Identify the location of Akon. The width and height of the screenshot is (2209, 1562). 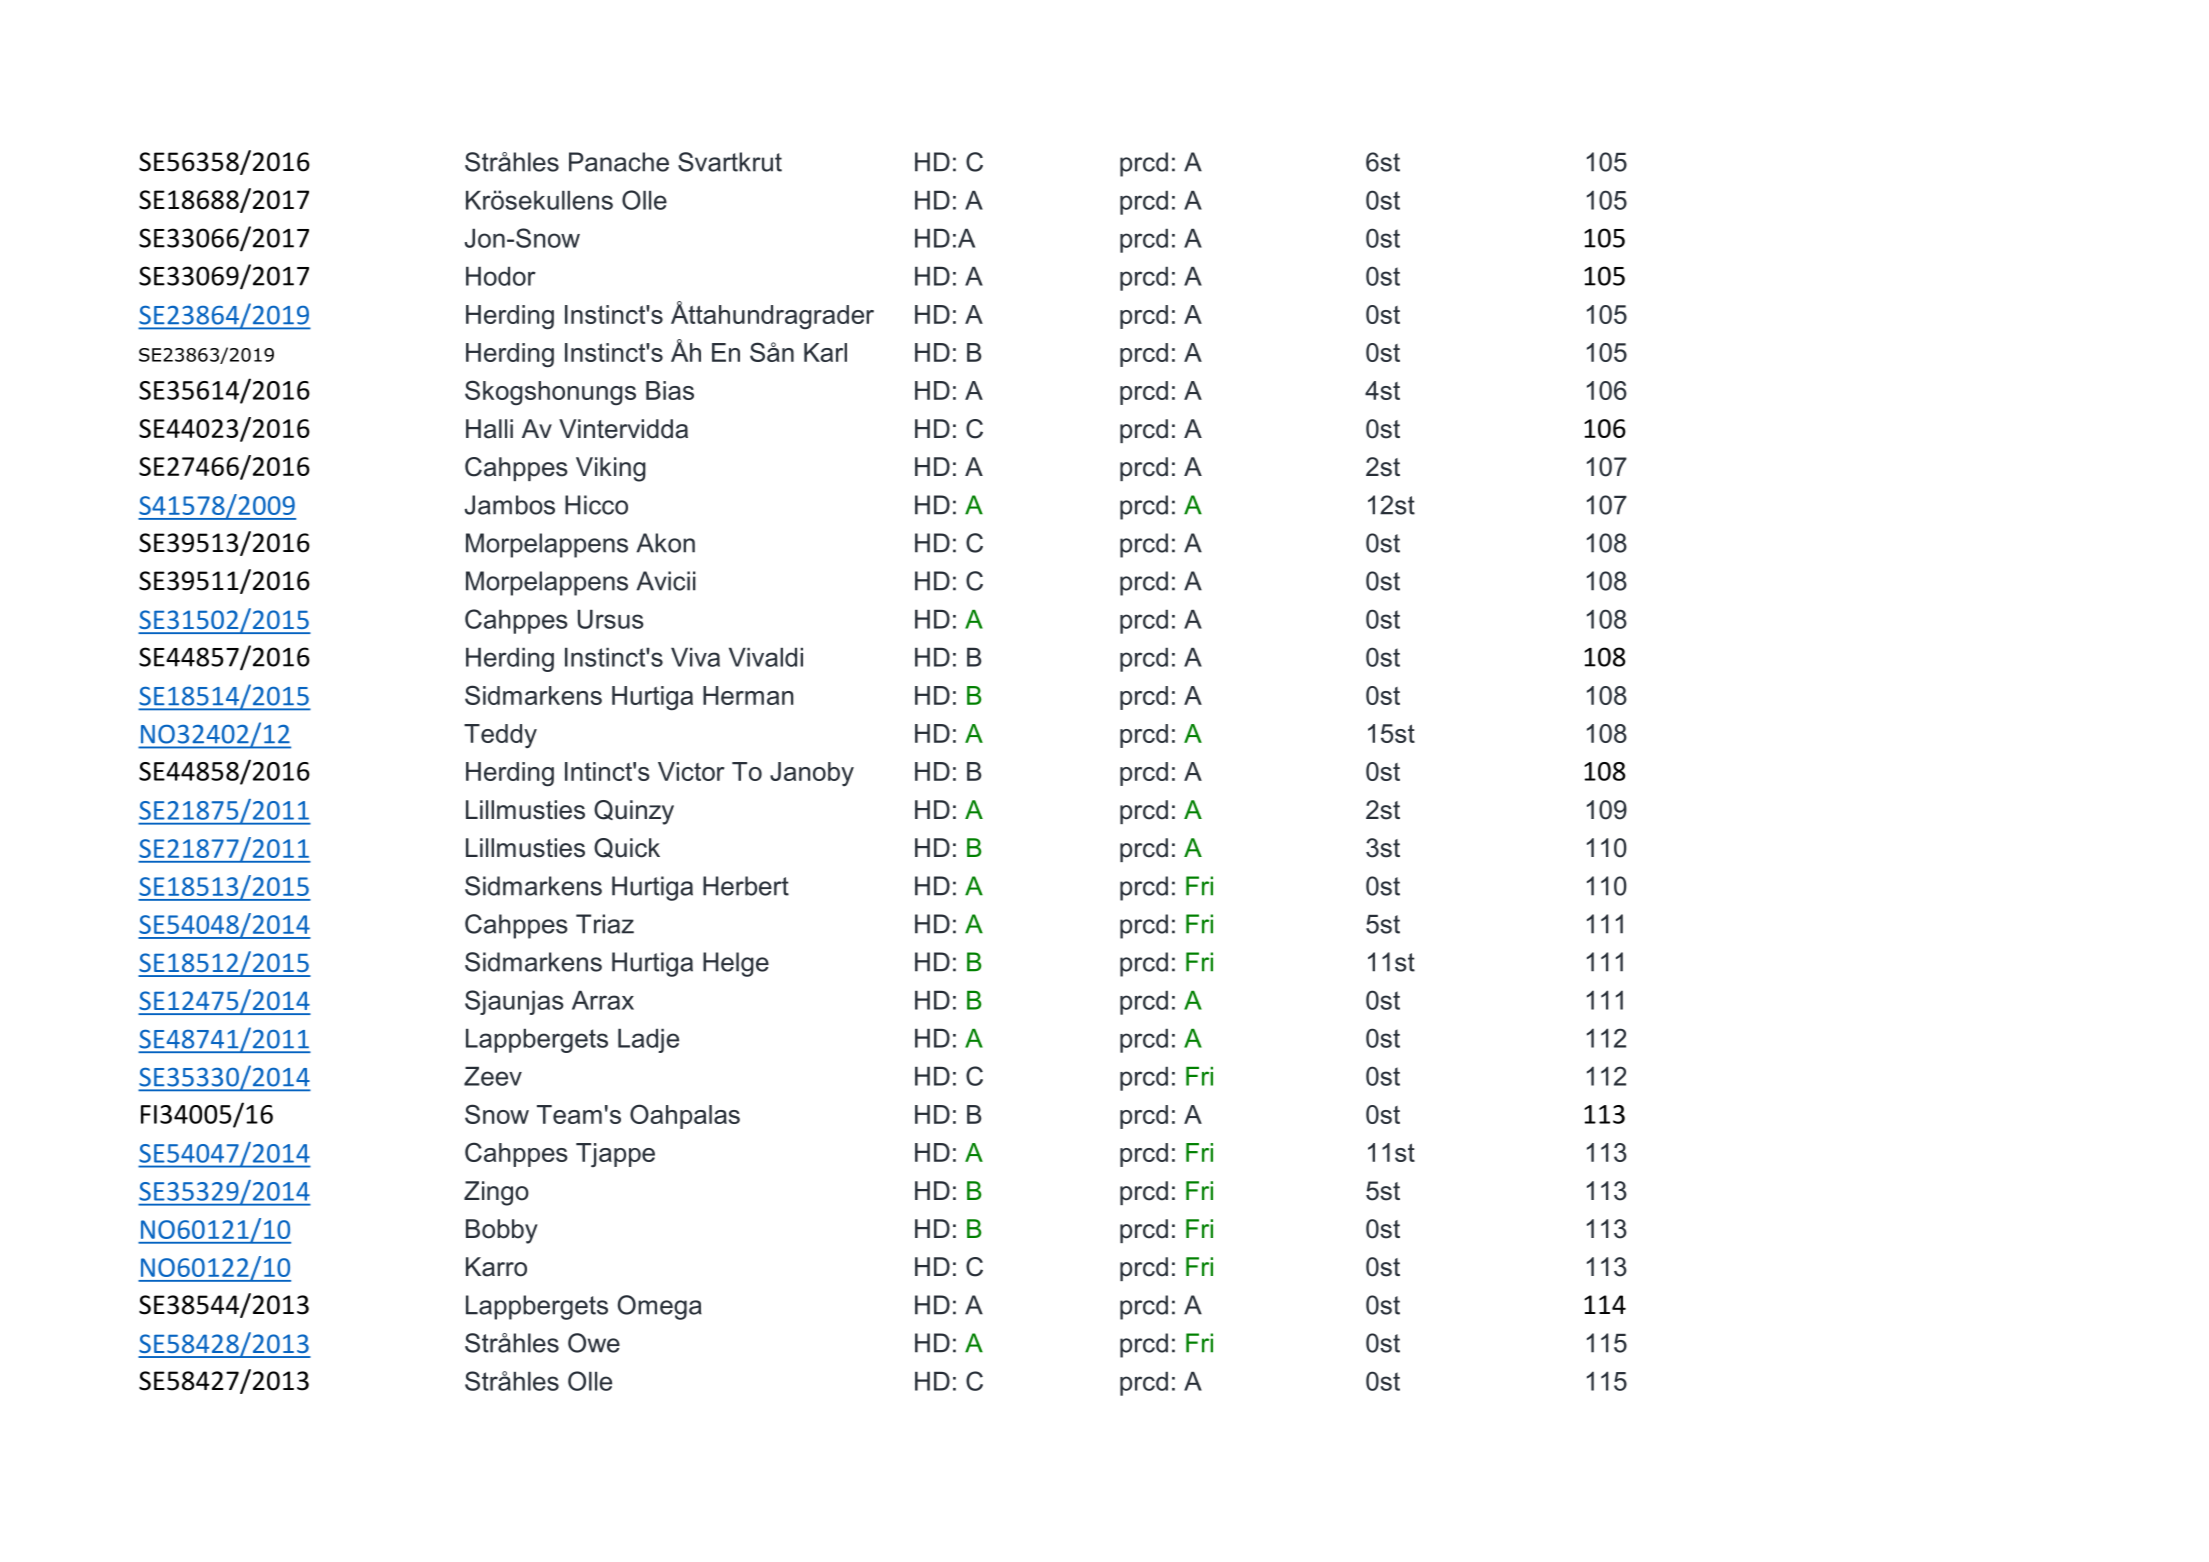
(665, 543).
